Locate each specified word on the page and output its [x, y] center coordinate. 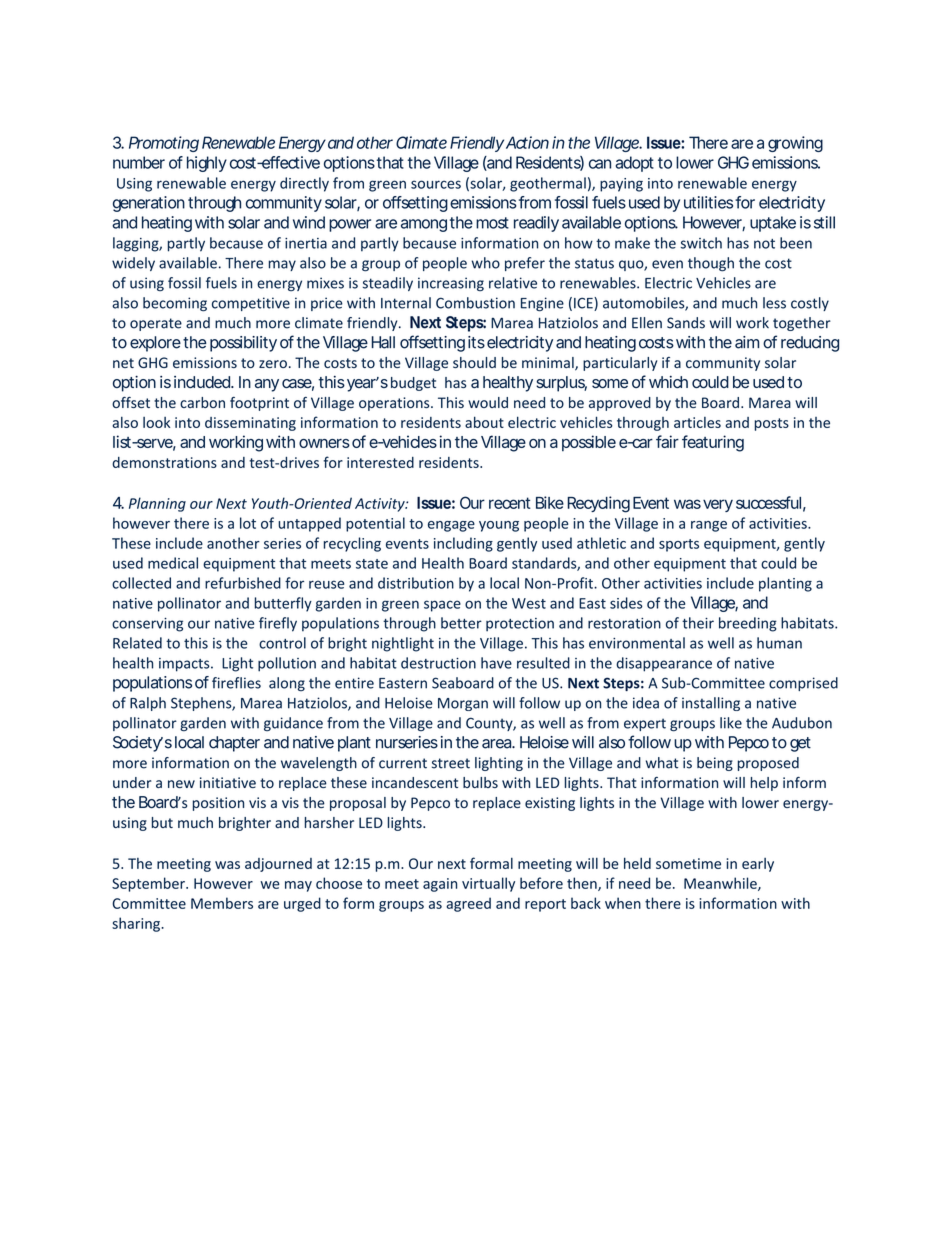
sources [436, 184]
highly [207, 164]
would [488, 402]
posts [772, 424]
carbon [202, 402]
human [779, 643]
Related [137, 643]
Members [222, 903]
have [496, 663]
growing [795, 144]
